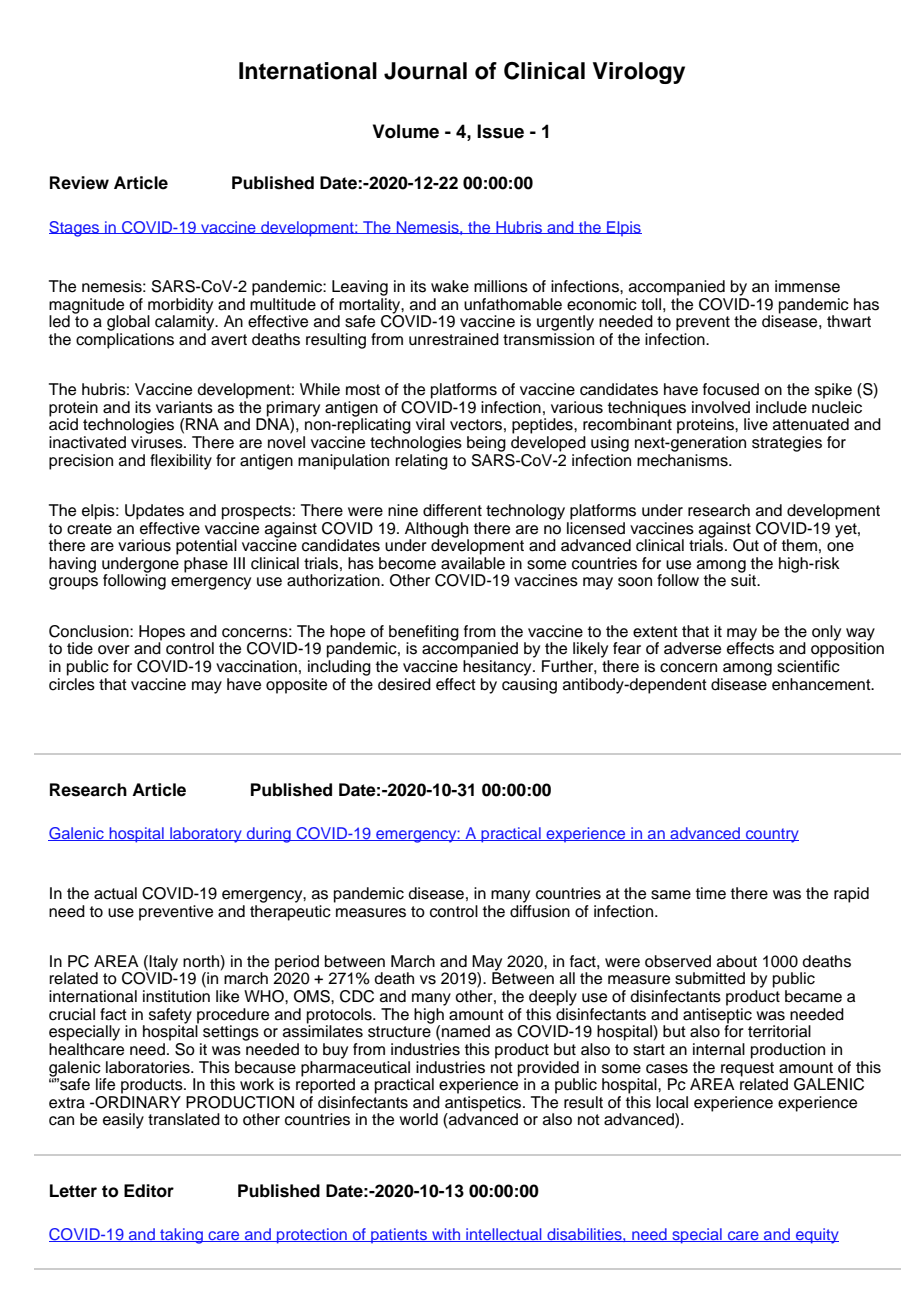  Describe the element at coordinates (181, 462) in the screenshot. I see `flexibility` at that location.
